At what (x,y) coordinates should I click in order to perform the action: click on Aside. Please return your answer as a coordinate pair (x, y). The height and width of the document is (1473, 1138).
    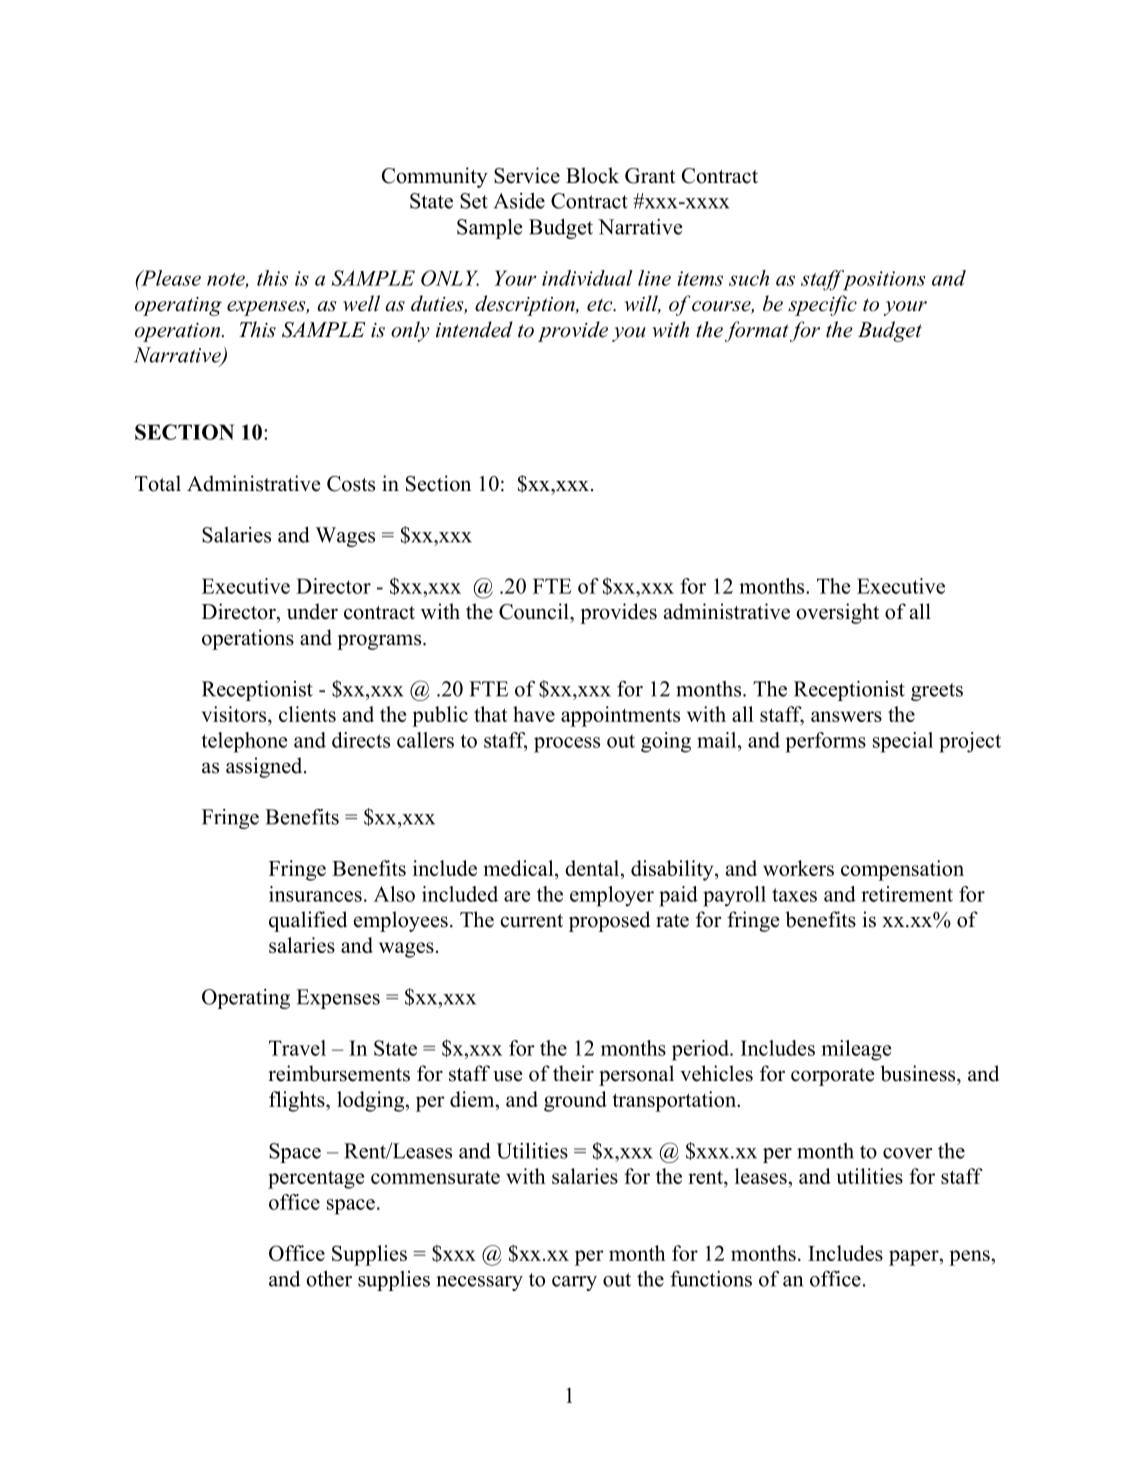
    Looking at the image, I should click on (519, 201).
